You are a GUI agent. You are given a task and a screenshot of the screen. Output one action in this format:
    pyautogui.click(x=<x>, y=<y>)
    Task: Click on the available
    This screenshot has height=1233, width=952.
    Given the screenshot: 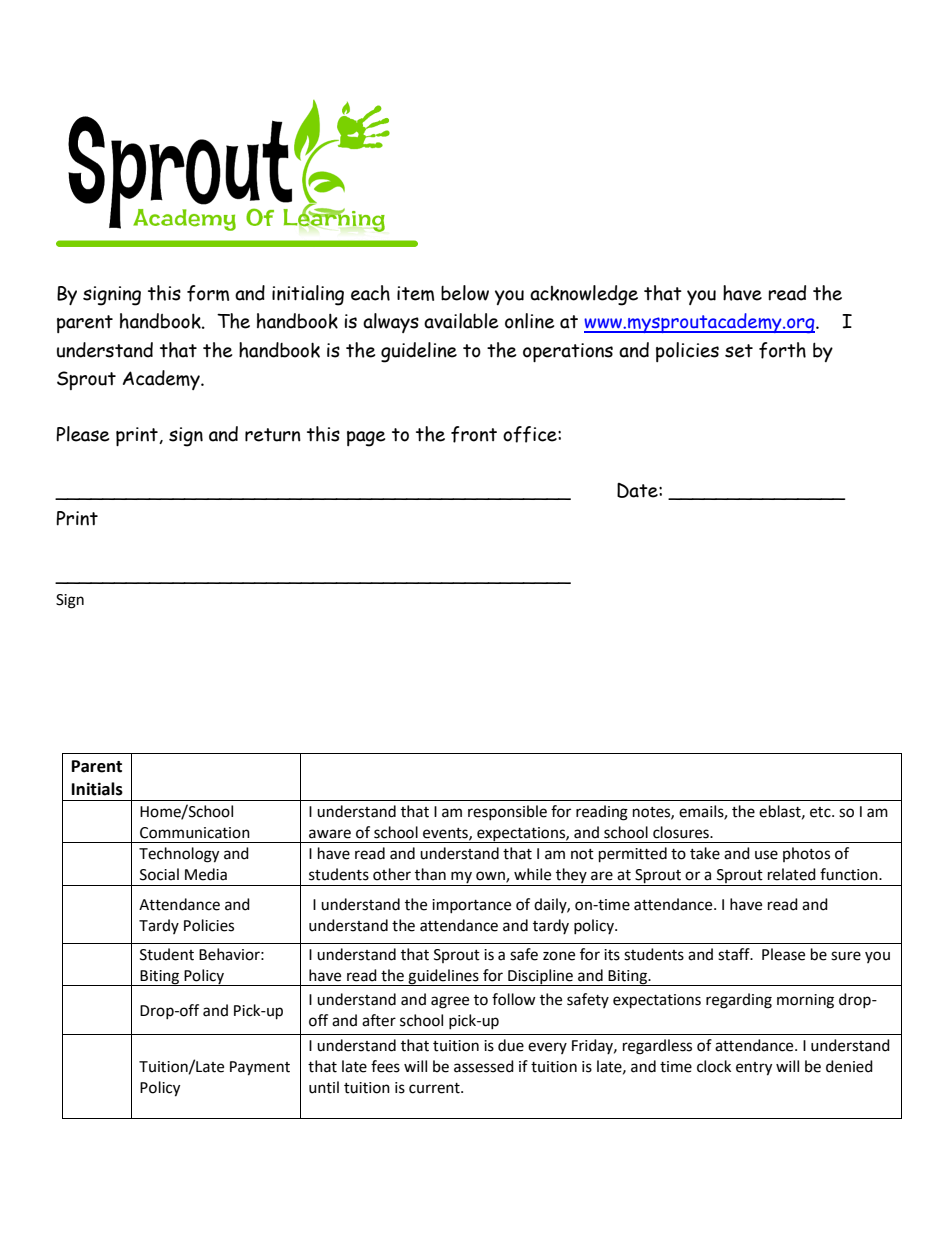 What is the action you would take?
    pyautogui.click(x=461, y=321)
